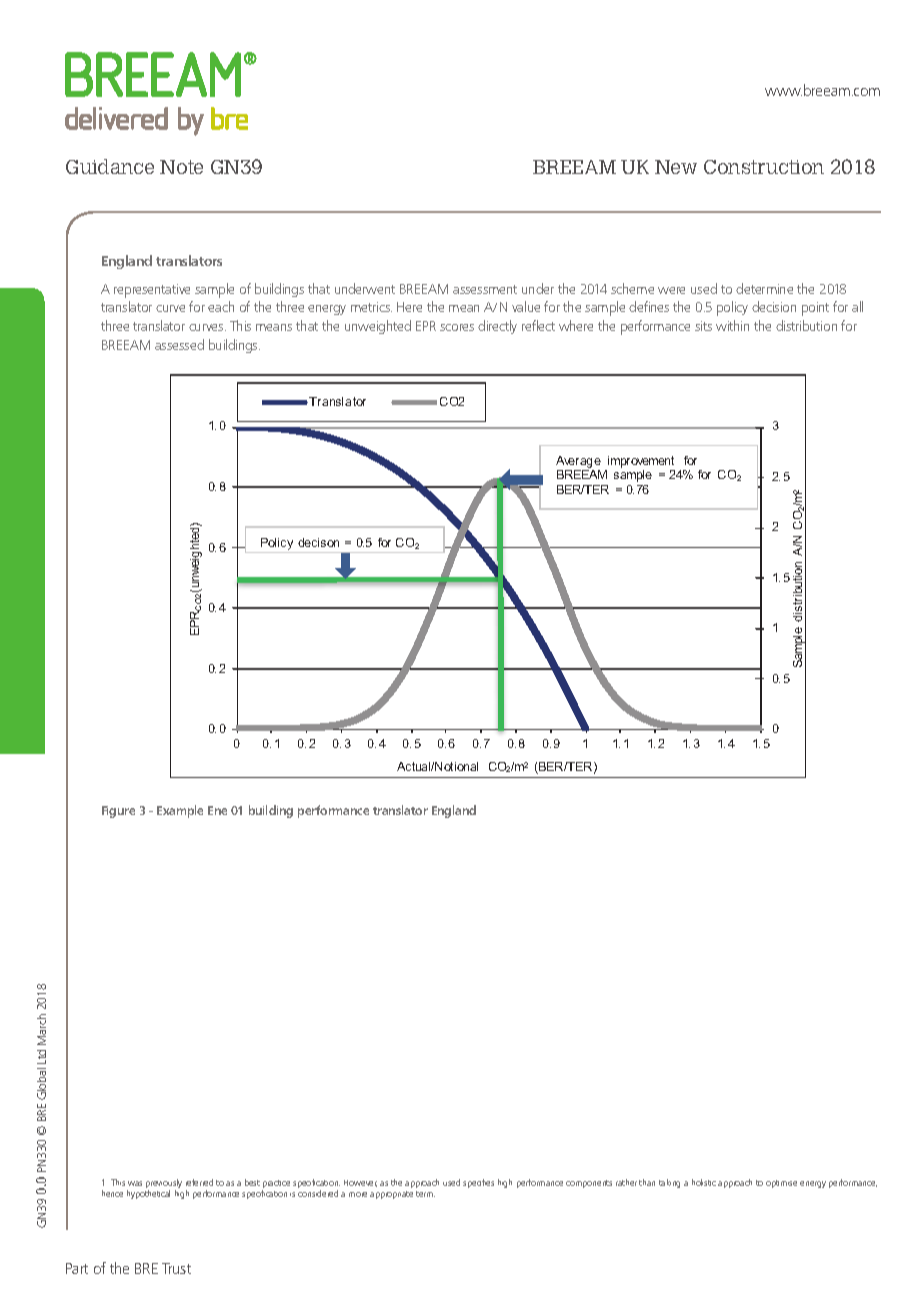 The image size is (924, 1308). Describe the element at coordinates (632, 288) in the document. I see `scheme` at that location.
